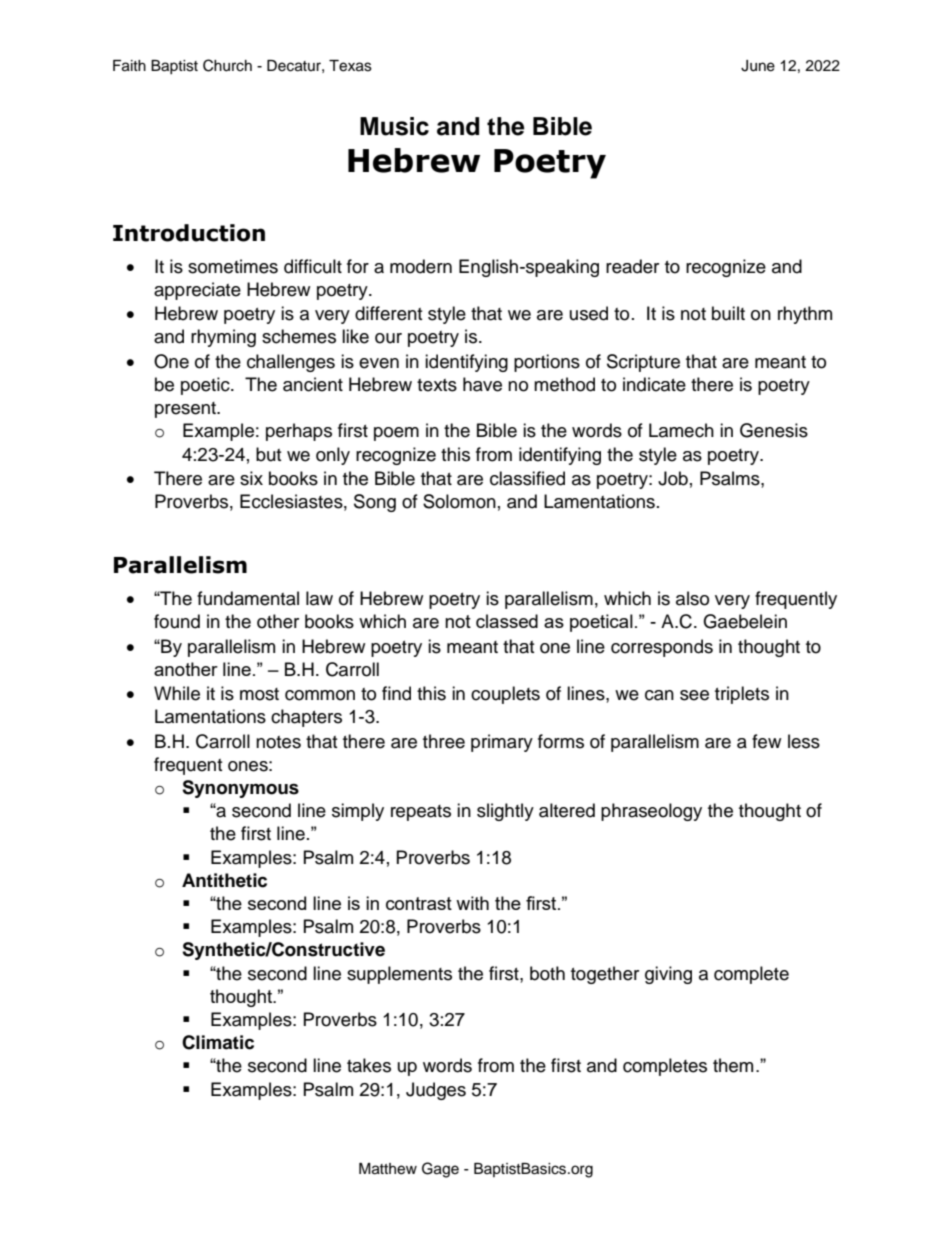 The width and height of the document is (952, 1233). Describe the element at coordinates (218, 1042) in the document. I see `Climatic` at that location.
